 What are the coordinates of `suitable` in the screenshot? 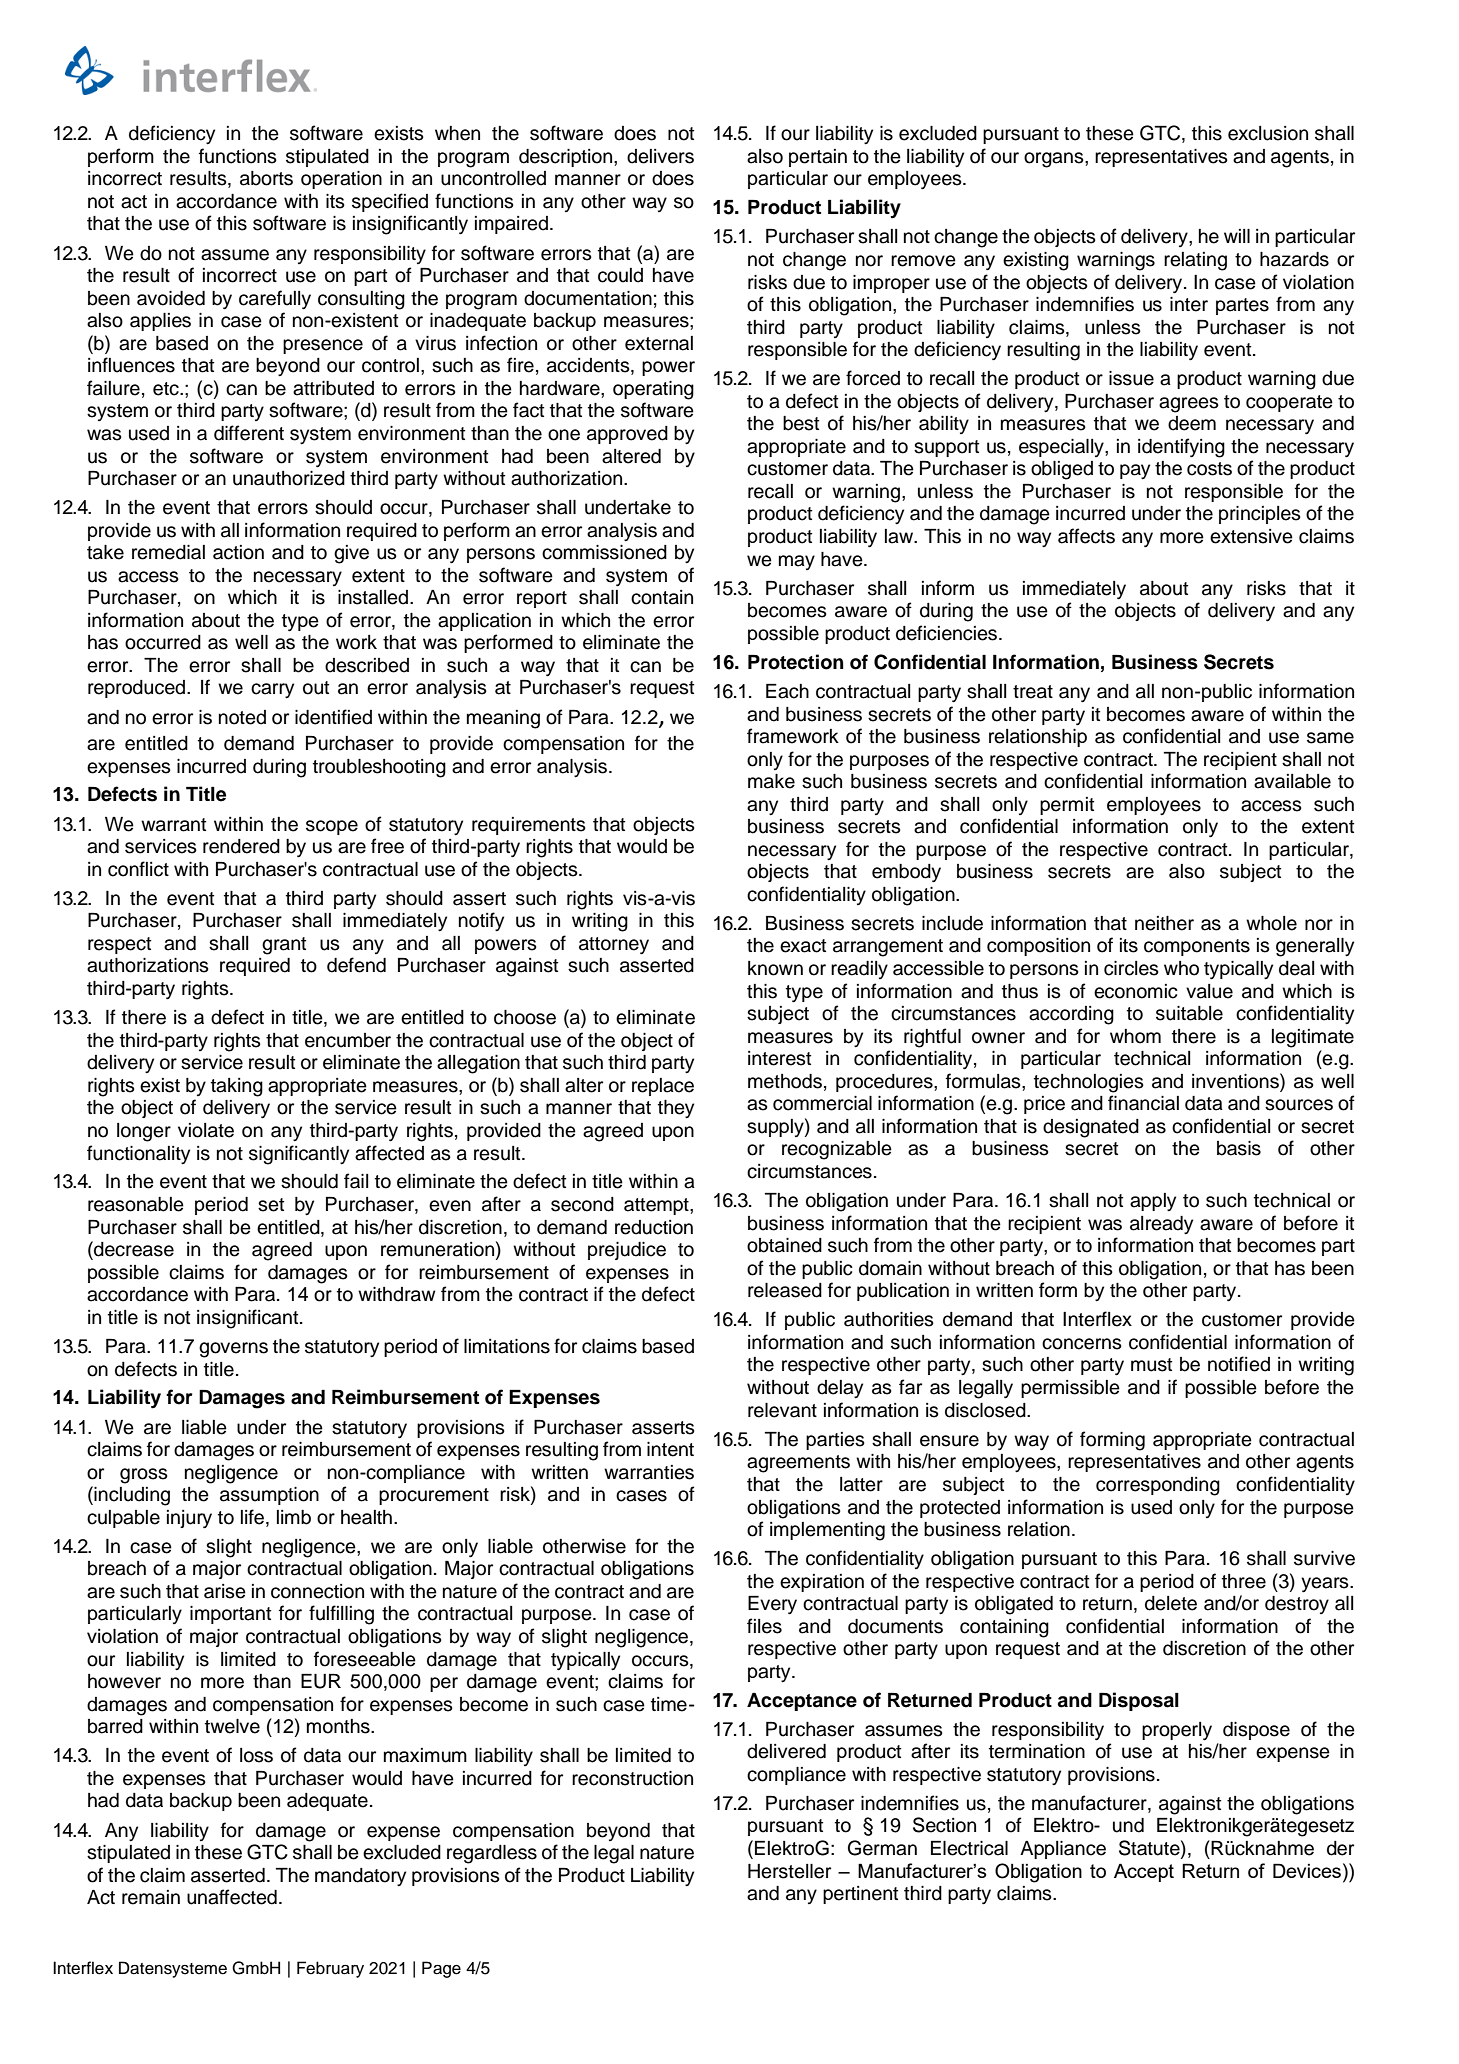 It's located at (1189, 1013).
